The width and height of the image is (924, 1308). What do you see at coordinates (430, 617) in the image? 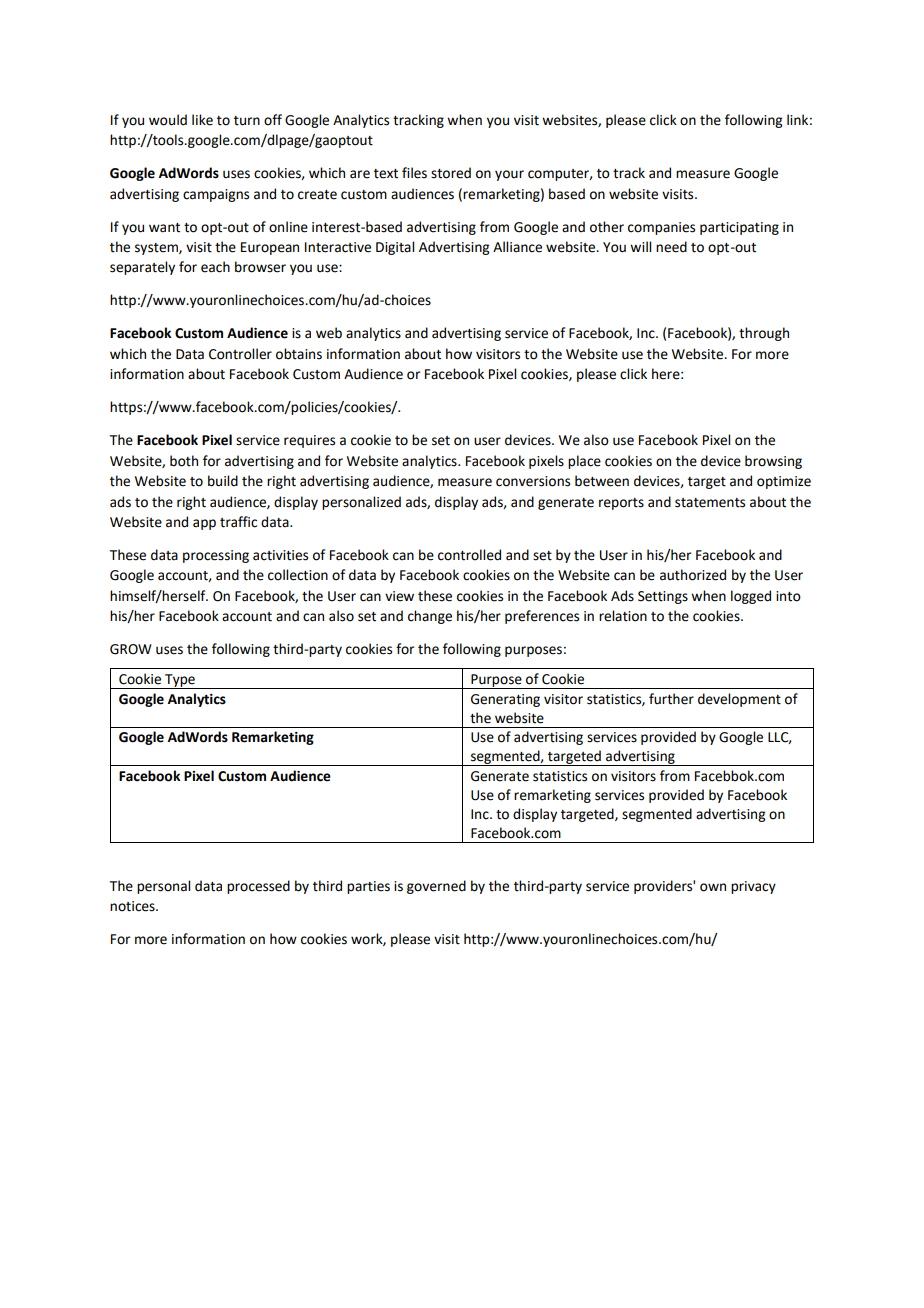
I see `change` at bounding box center [430, 617].
